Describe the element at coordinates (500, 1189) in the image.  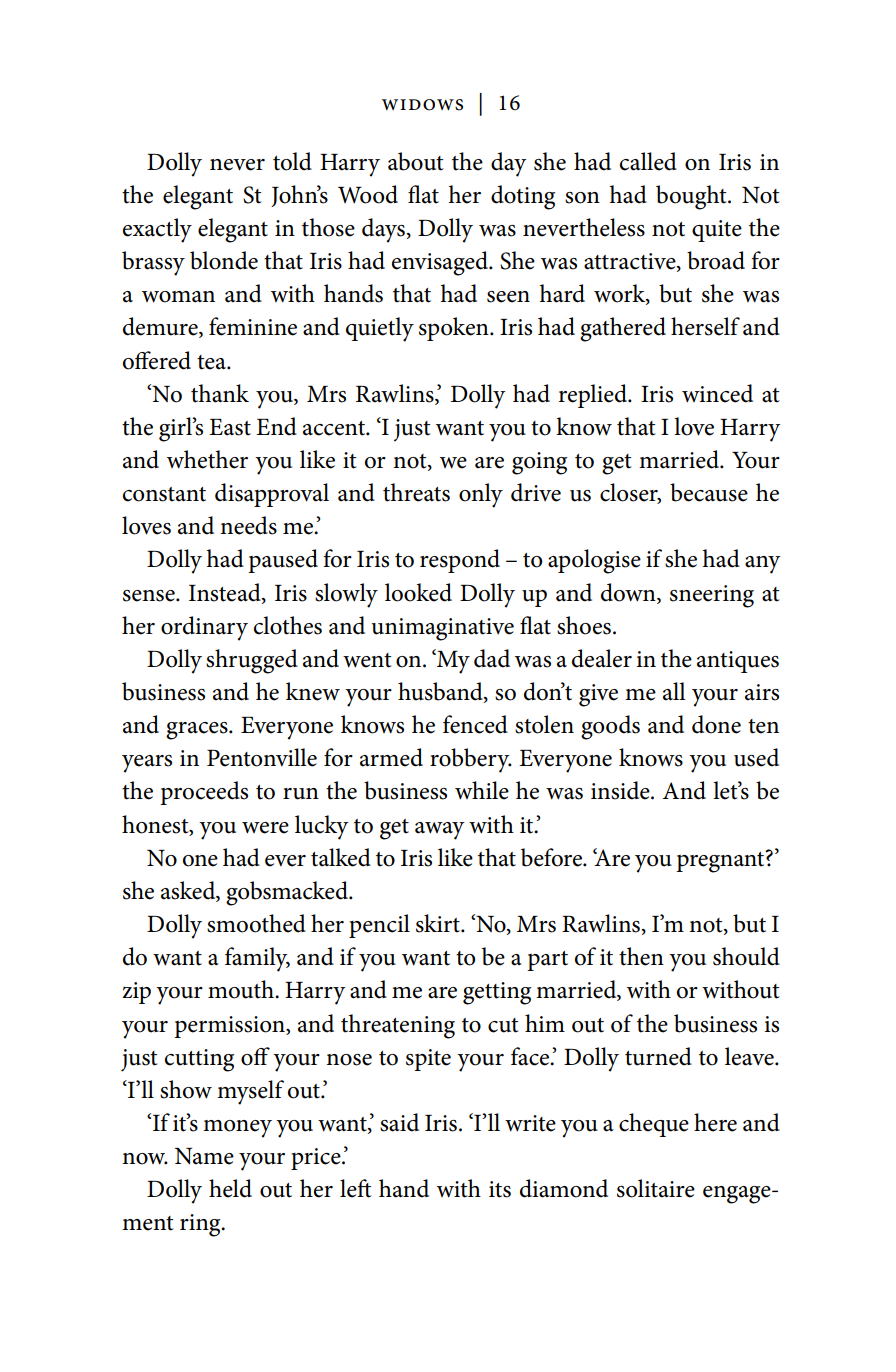
I see `its` at that location.
